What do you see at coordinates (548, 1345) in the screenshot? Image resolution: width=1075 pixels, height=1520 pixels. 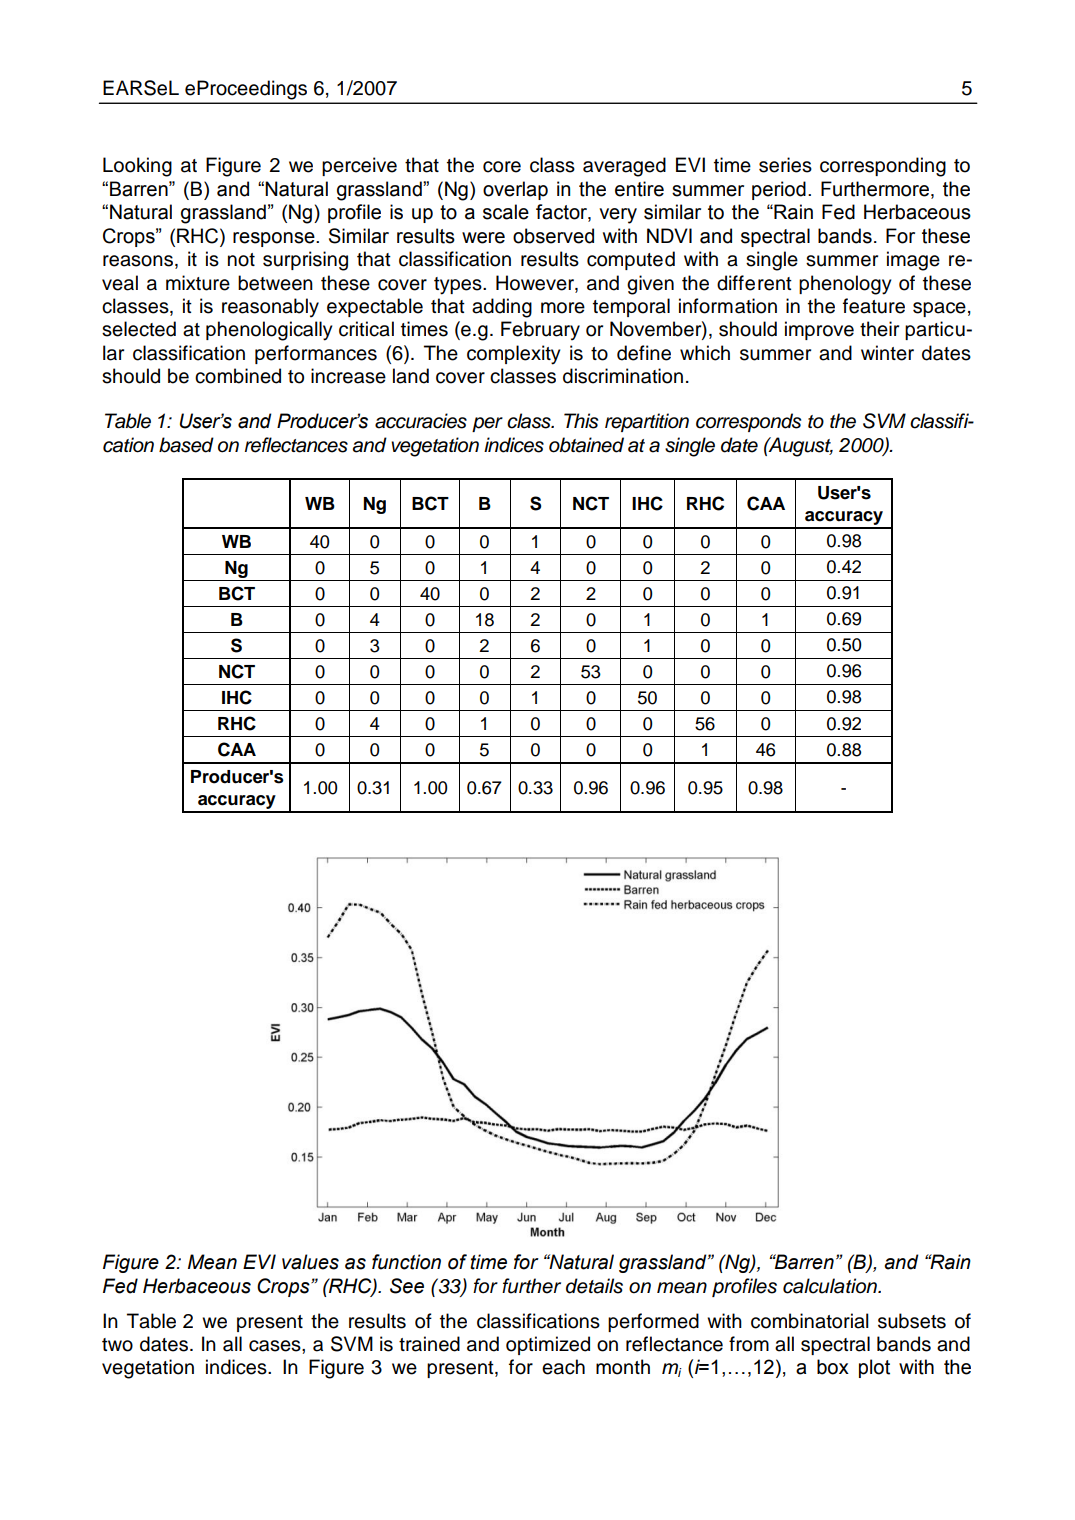 I see `optimized` at bounding box center [548, 1345].
